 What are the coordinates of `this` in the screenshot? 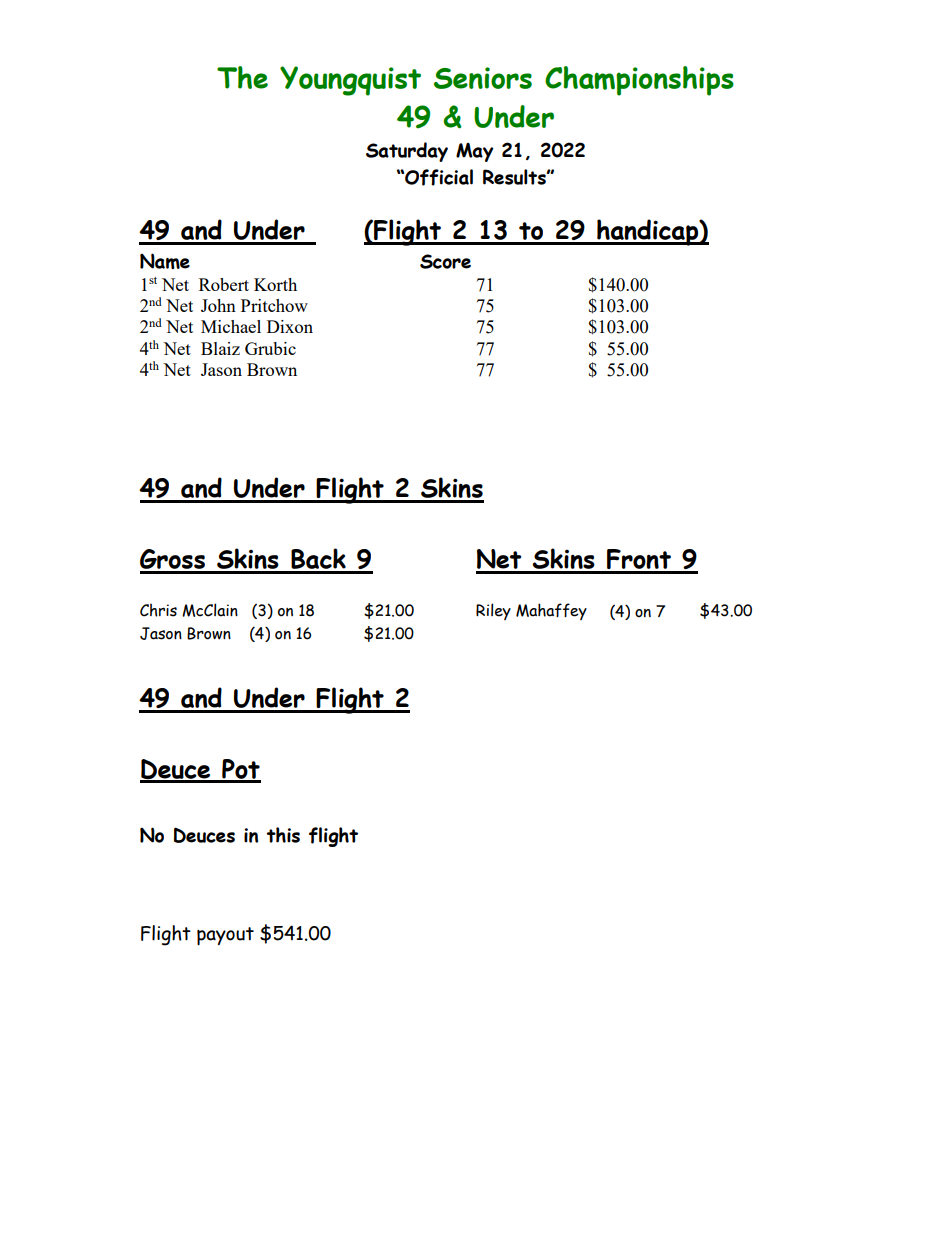 It's located at (283, 835).
